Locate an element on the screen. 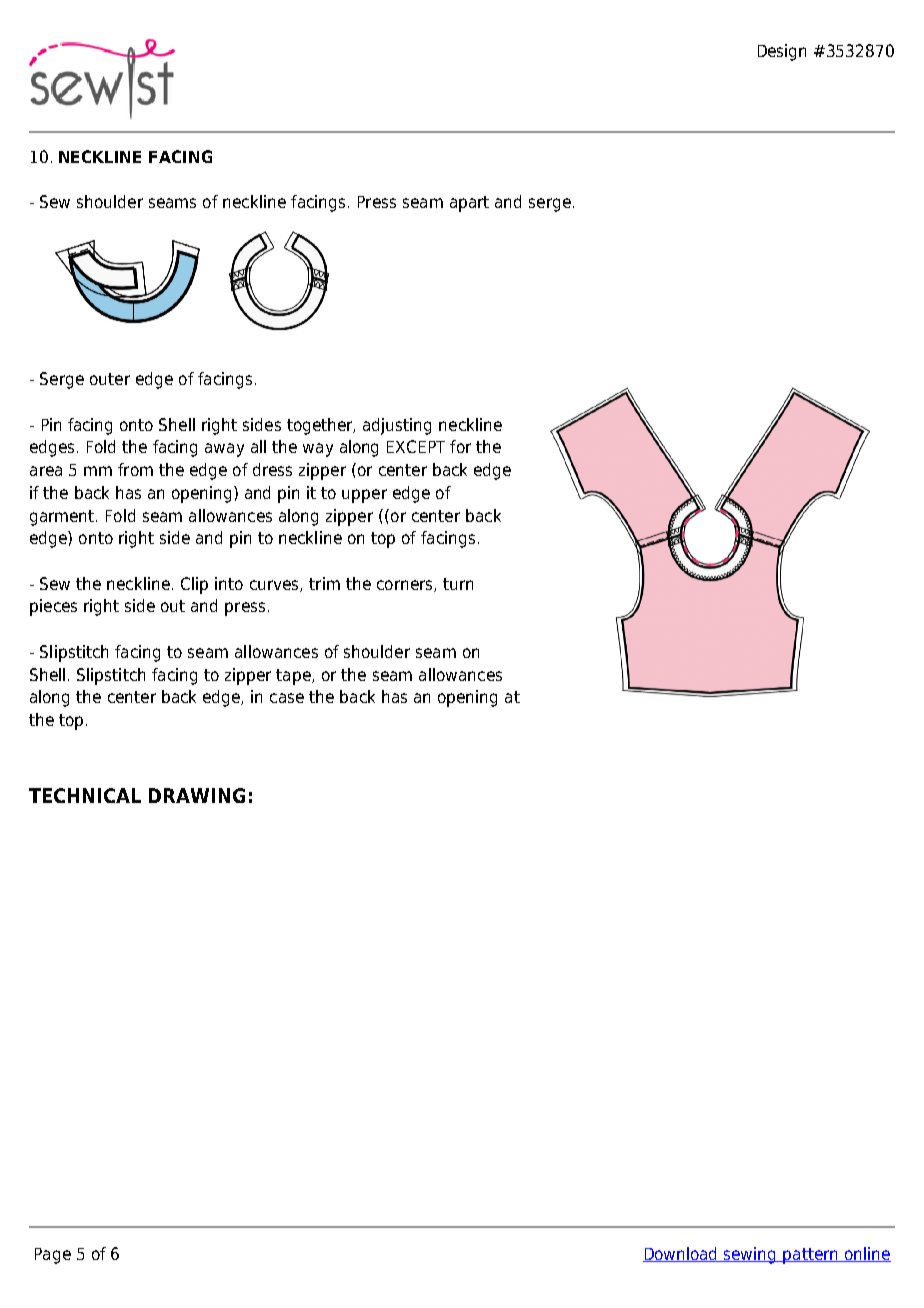  sewing is located at coordinates (750, 1255).
